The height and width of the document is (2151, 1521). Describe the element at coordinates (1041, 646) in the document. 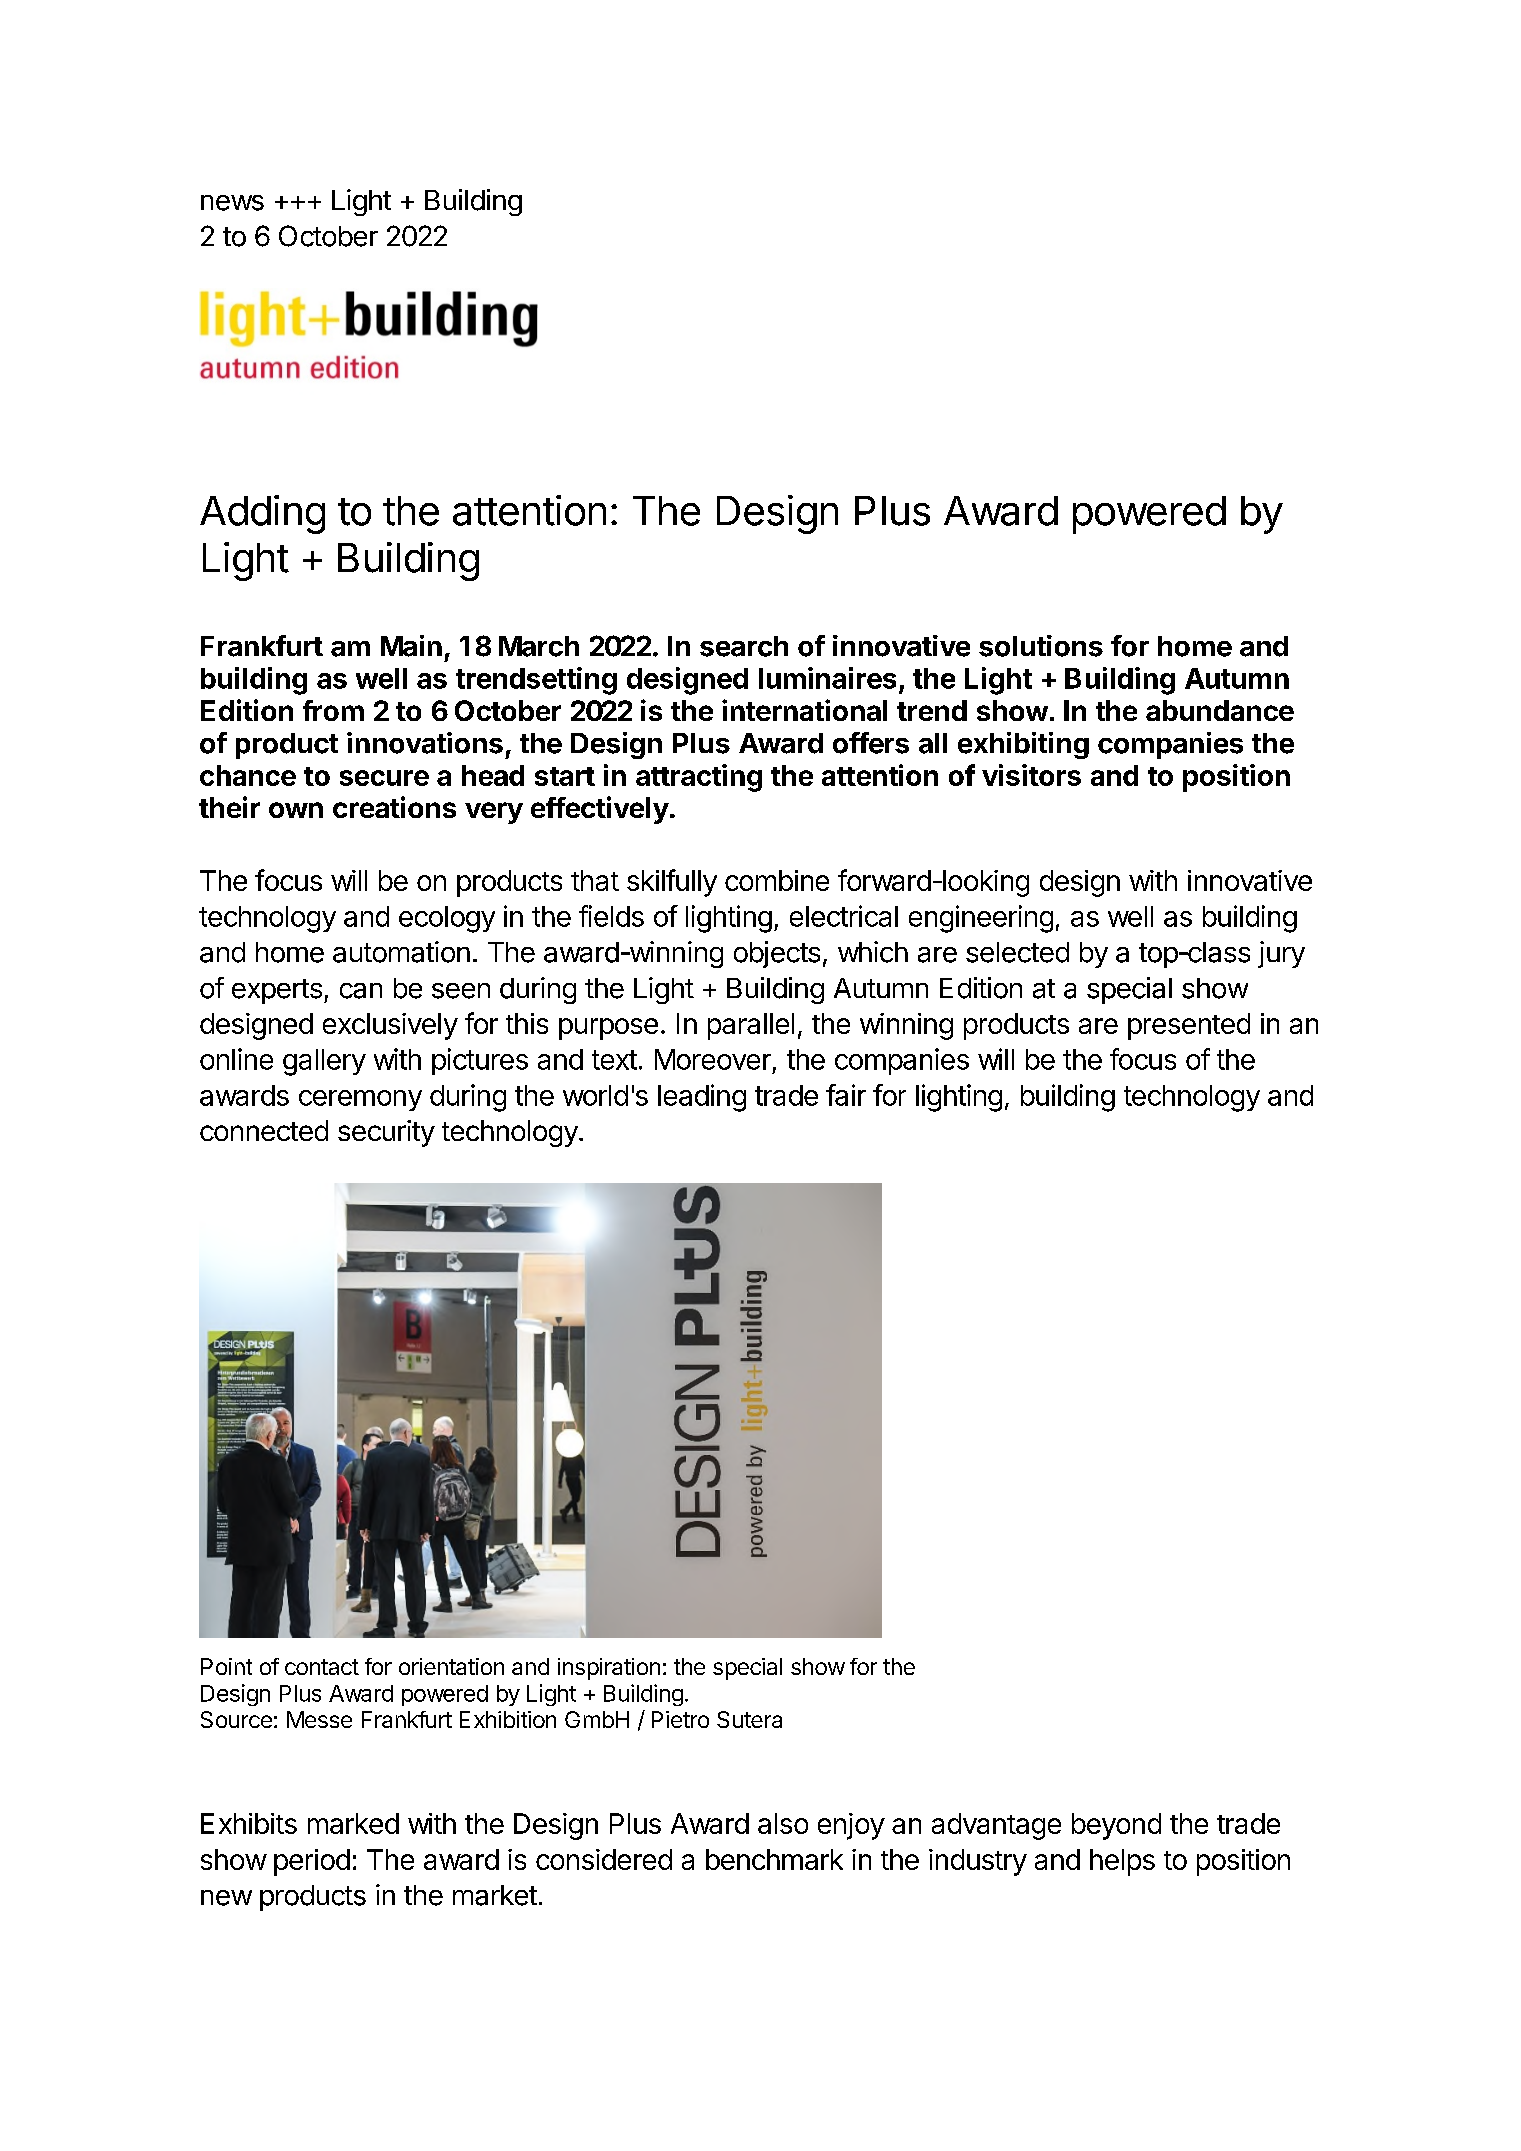

I see `solutions` at that location.
